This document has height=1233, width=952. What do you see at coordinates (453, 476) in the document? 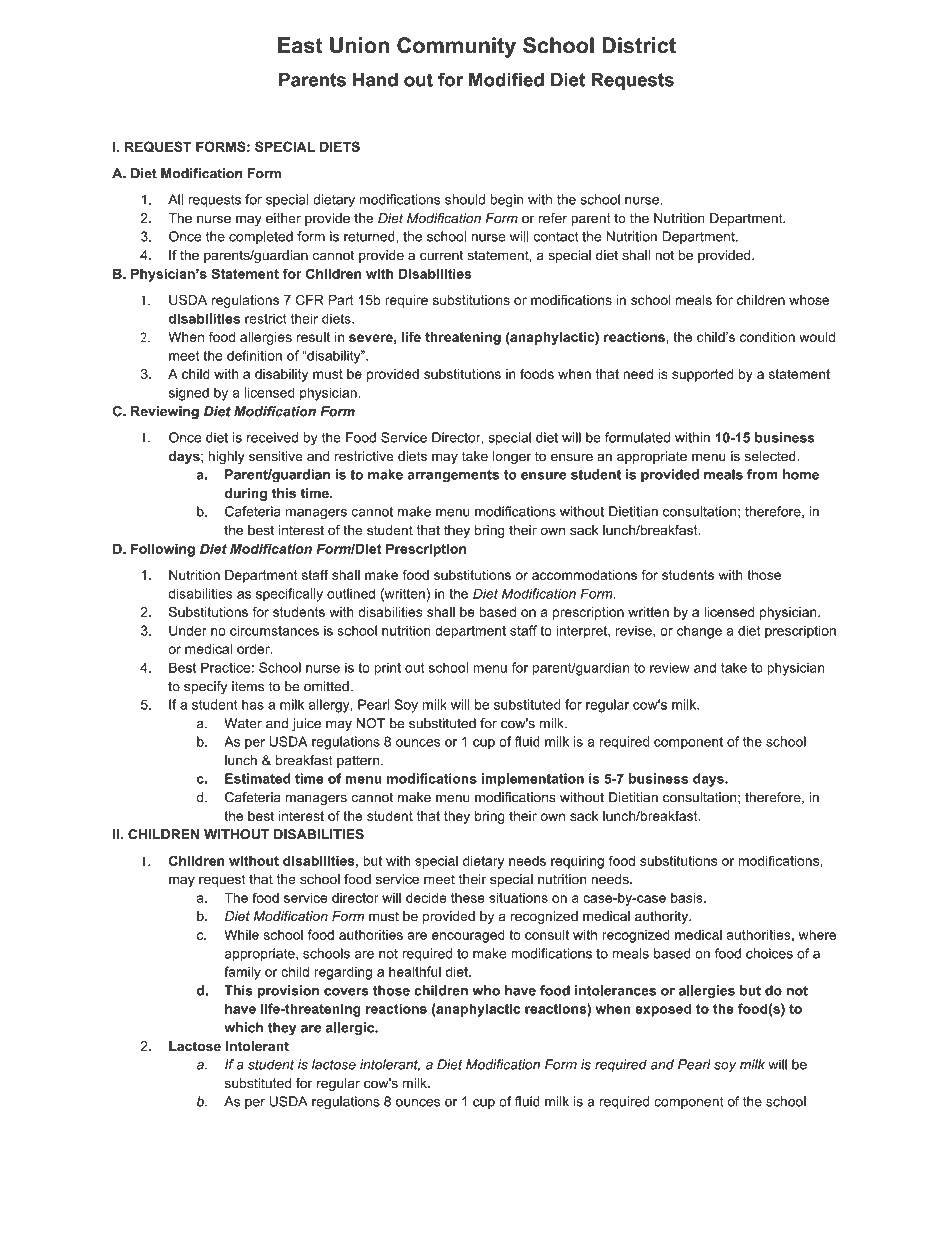
I see `arrangements` at bounding box center [453, 476].
